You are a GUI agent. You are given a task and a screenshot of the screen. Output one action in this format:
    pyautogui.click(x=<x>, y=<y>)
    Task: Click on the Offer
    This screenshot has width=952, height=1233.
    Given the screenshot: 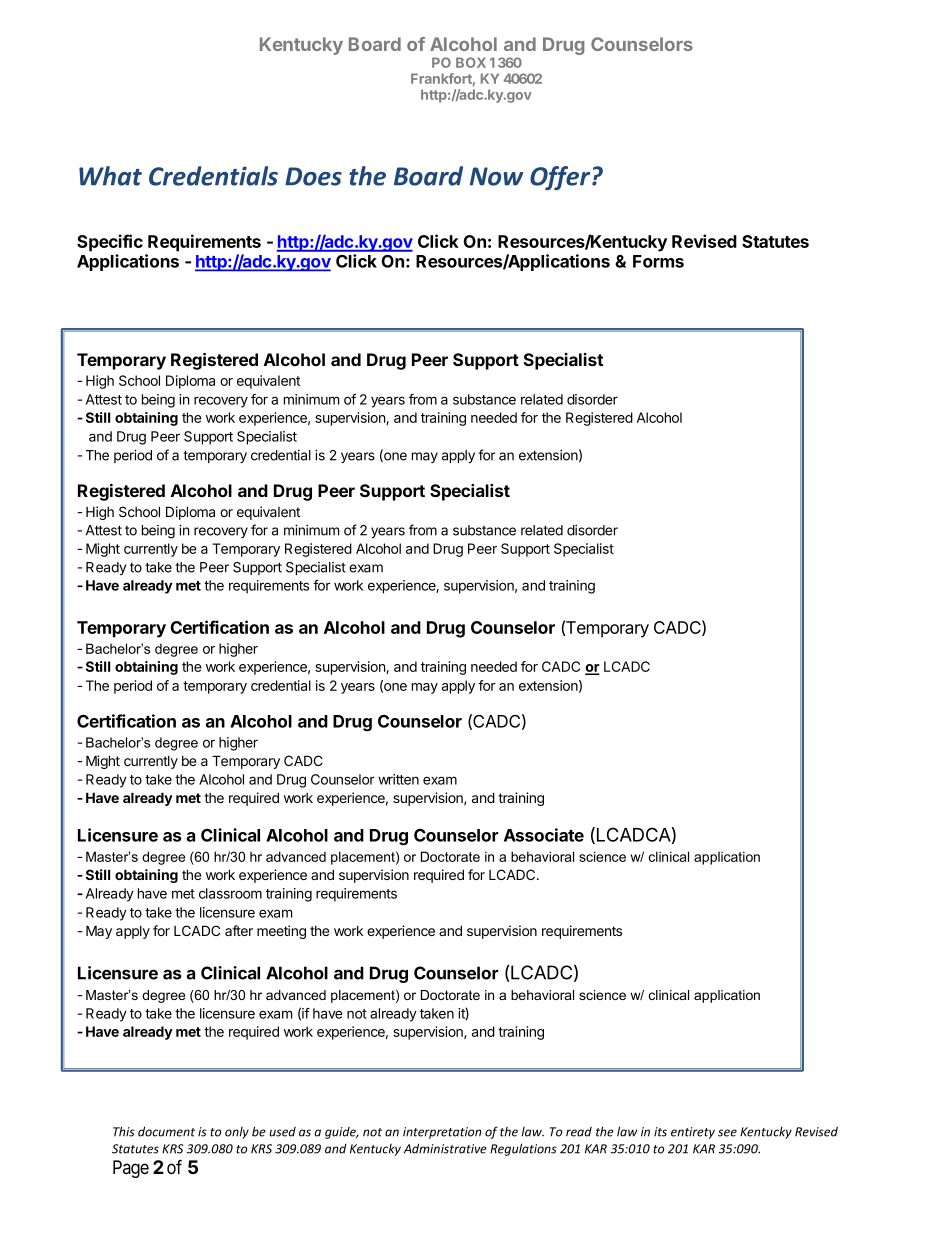 What is the action you would take?
    pyautogui.click(x=561, y=178)
